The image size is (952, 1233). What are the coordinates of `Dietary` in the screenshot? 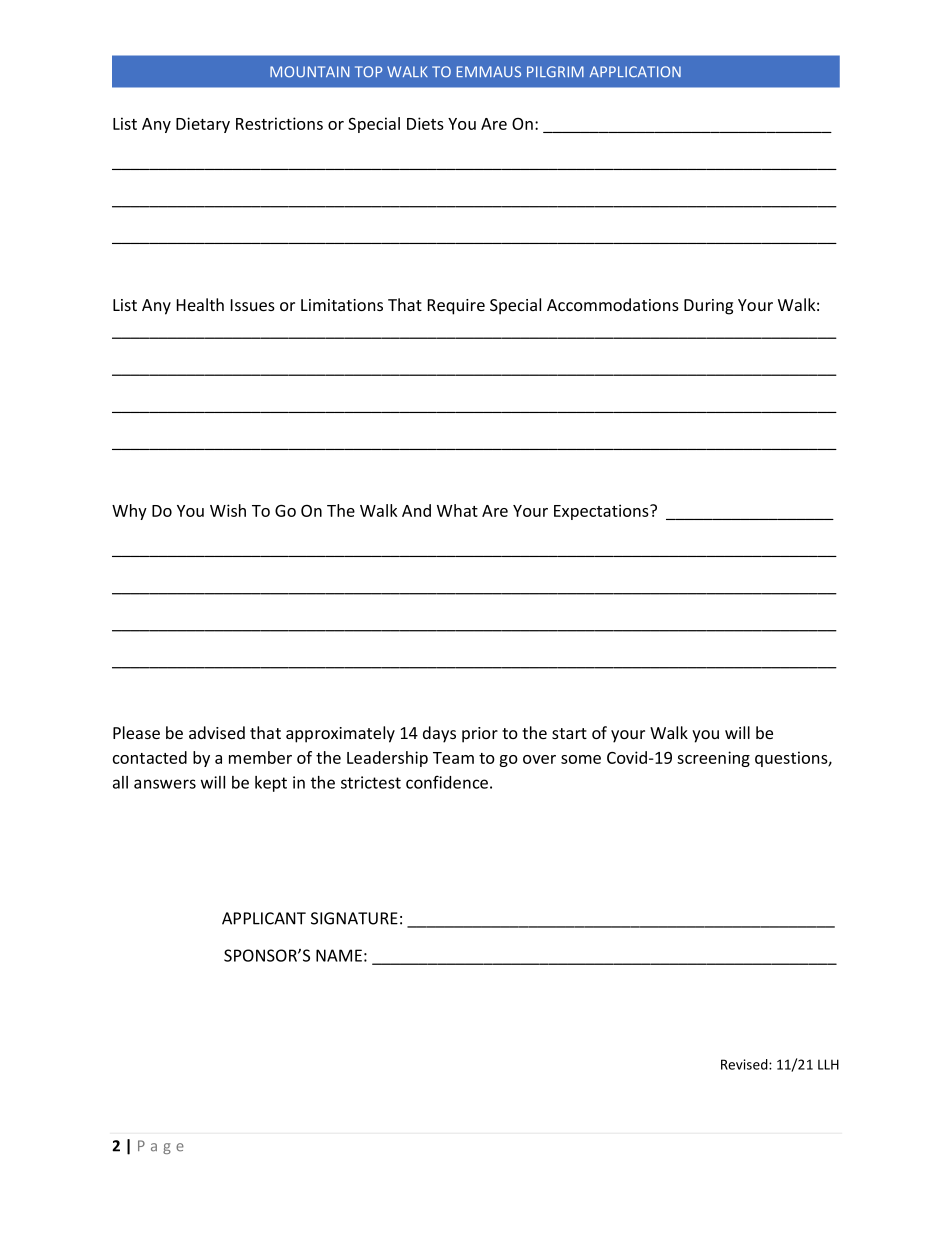 It's located at (203, 125).
